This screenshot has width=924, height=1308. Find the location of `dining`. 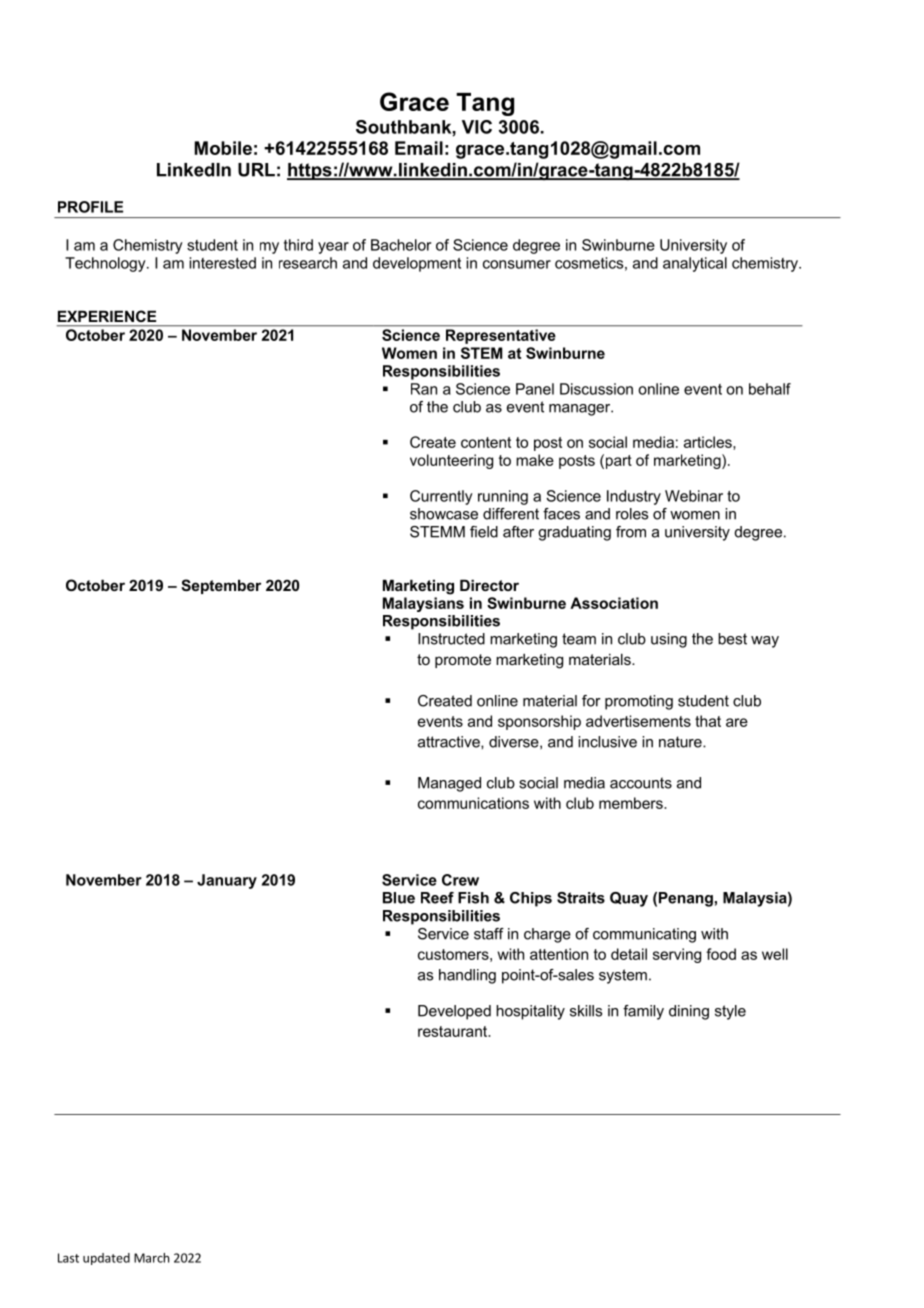

dining is located at coordinates (689, 1012).
